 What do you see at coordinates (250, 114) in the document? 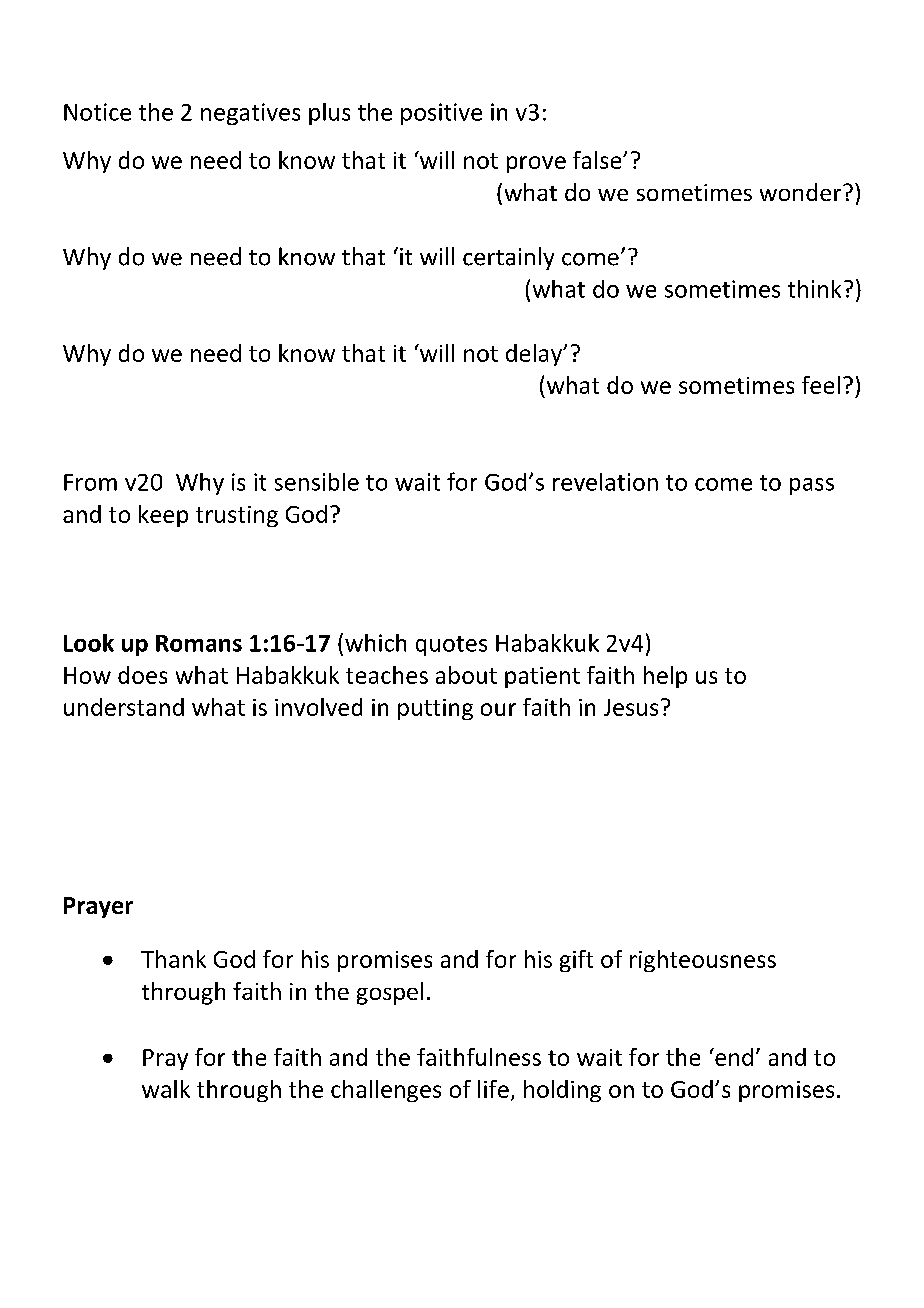
I see `negatives` at bounding box center [250, 114].
